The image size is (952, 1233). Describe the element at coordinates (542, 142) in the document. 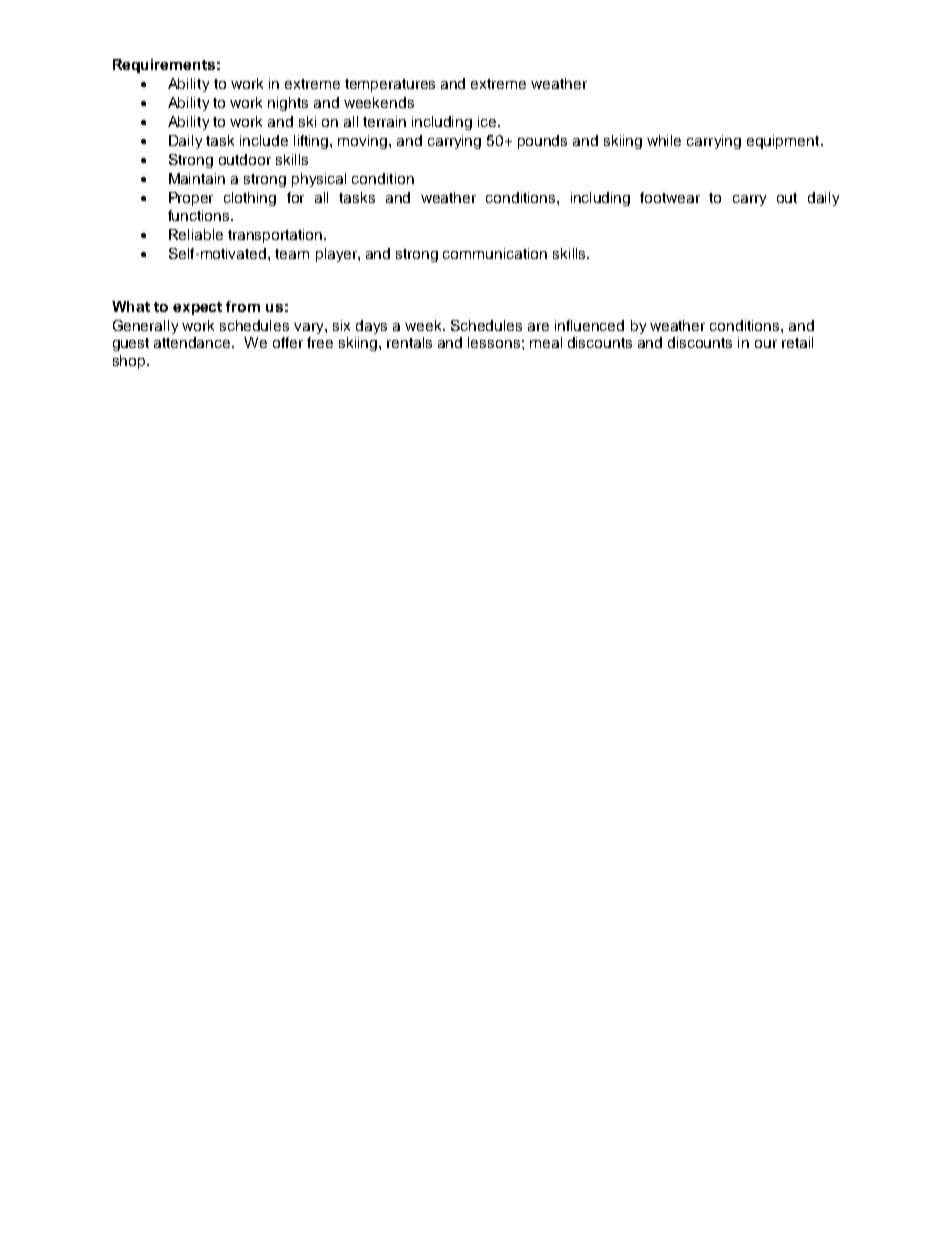

I see `pounds` at that location.
